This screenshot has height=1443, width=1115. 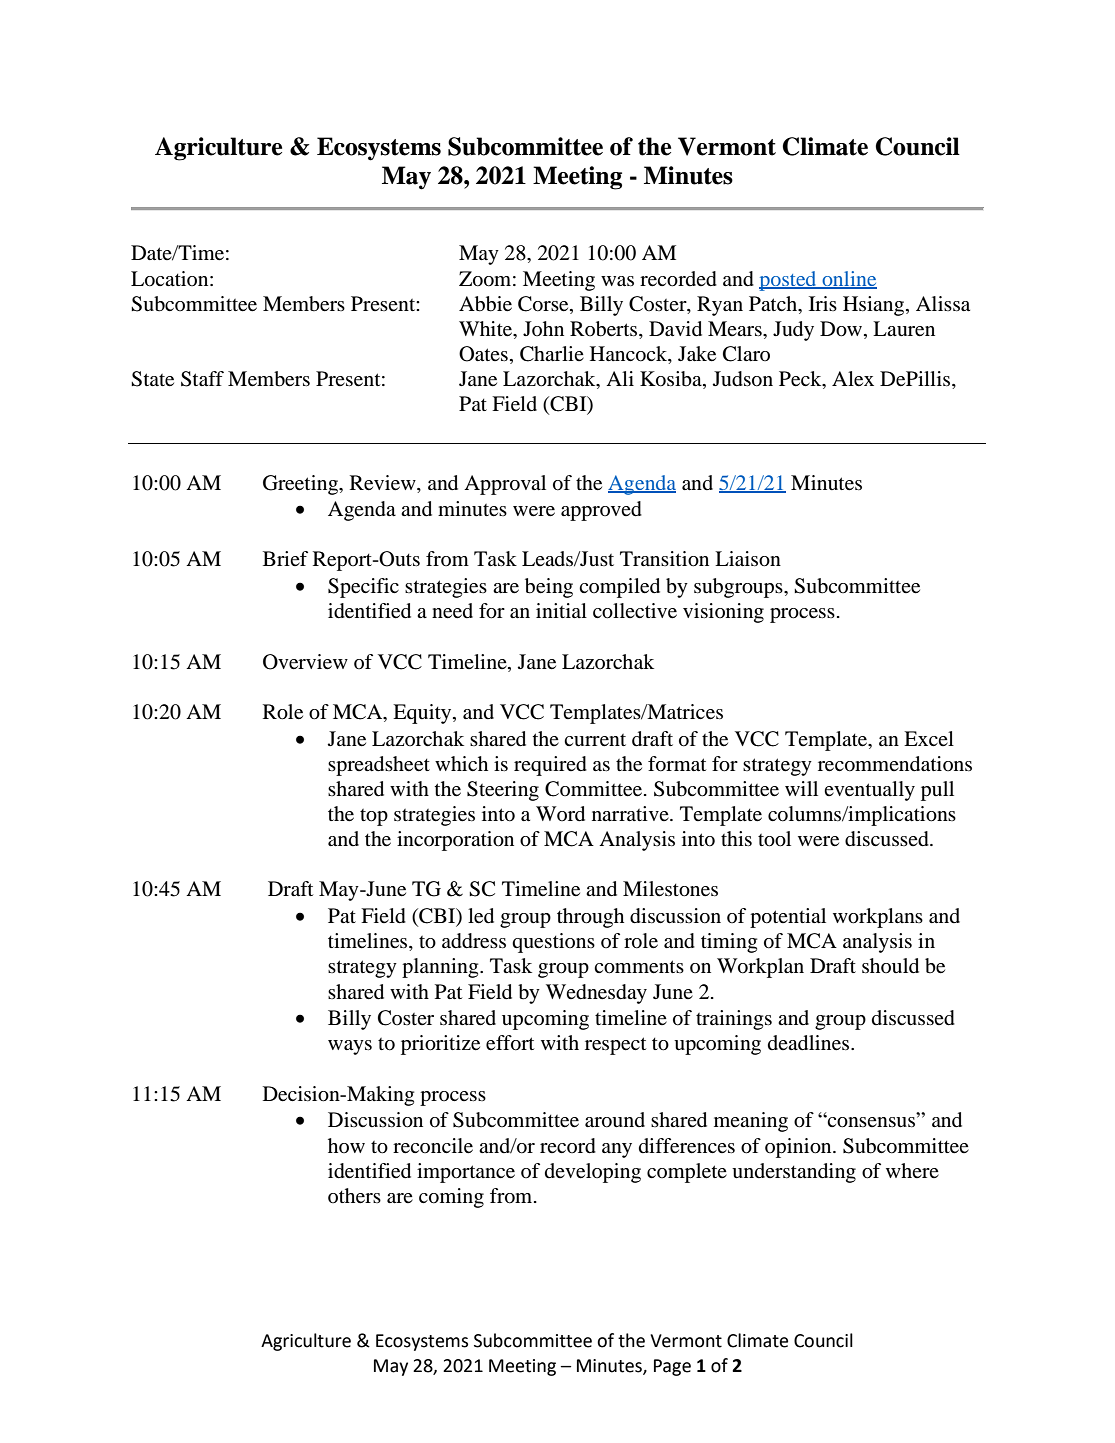 I want to click on Overview, so click(x=305, y=662).
